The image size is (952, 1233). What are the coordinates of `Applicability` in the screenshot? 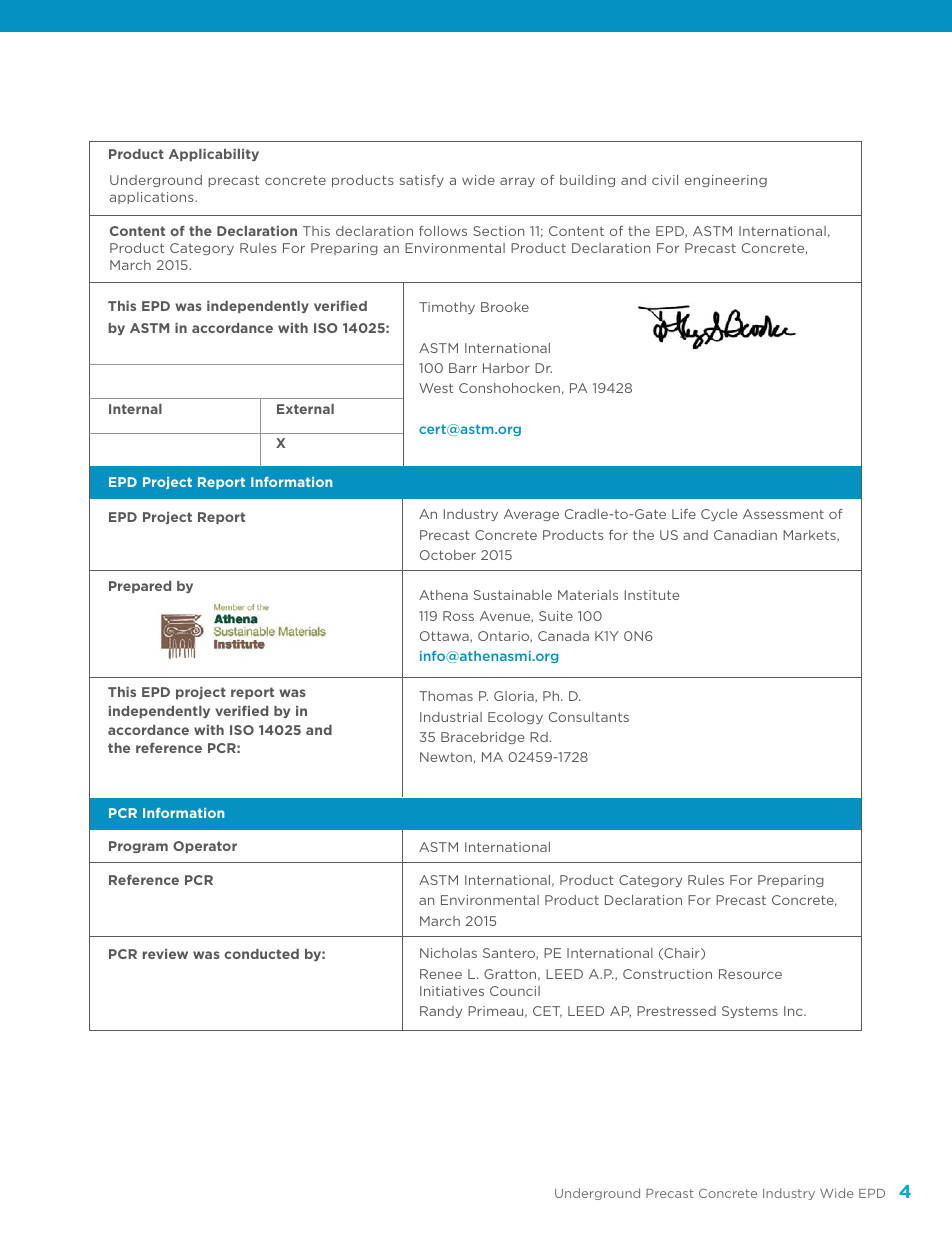 It's located at (214, 155).
